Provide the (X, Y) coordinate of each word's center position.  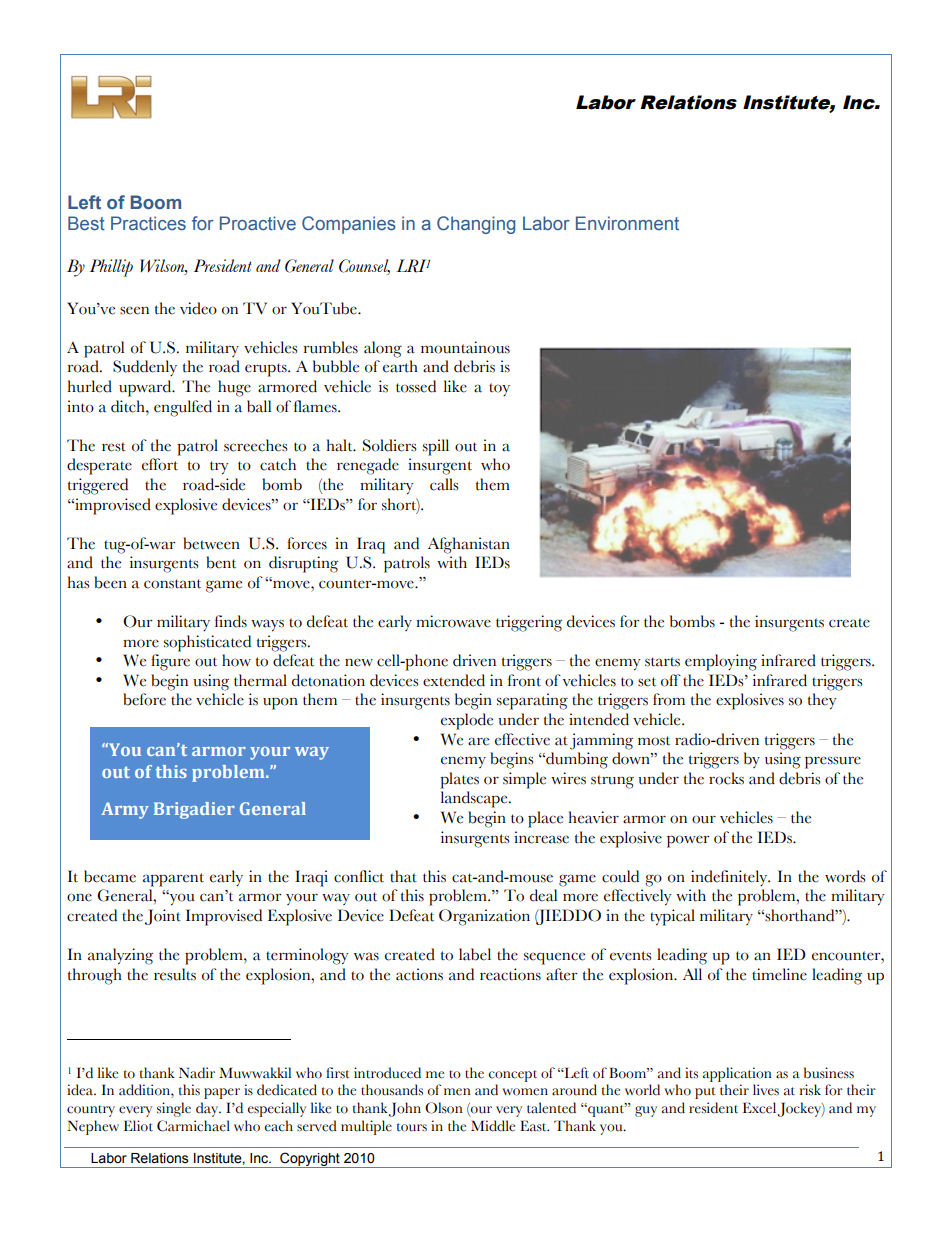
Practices (148, 223)
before (144, 699)
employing (721, 662)
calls (444, 484)
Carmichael (193, 1126)
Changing (476, 225)
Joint (163, 917)
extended (454, 680)
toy (499, 389)
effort (160, 464)
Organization (484, 917)
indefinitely (730, 878)
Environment (627, 223)
